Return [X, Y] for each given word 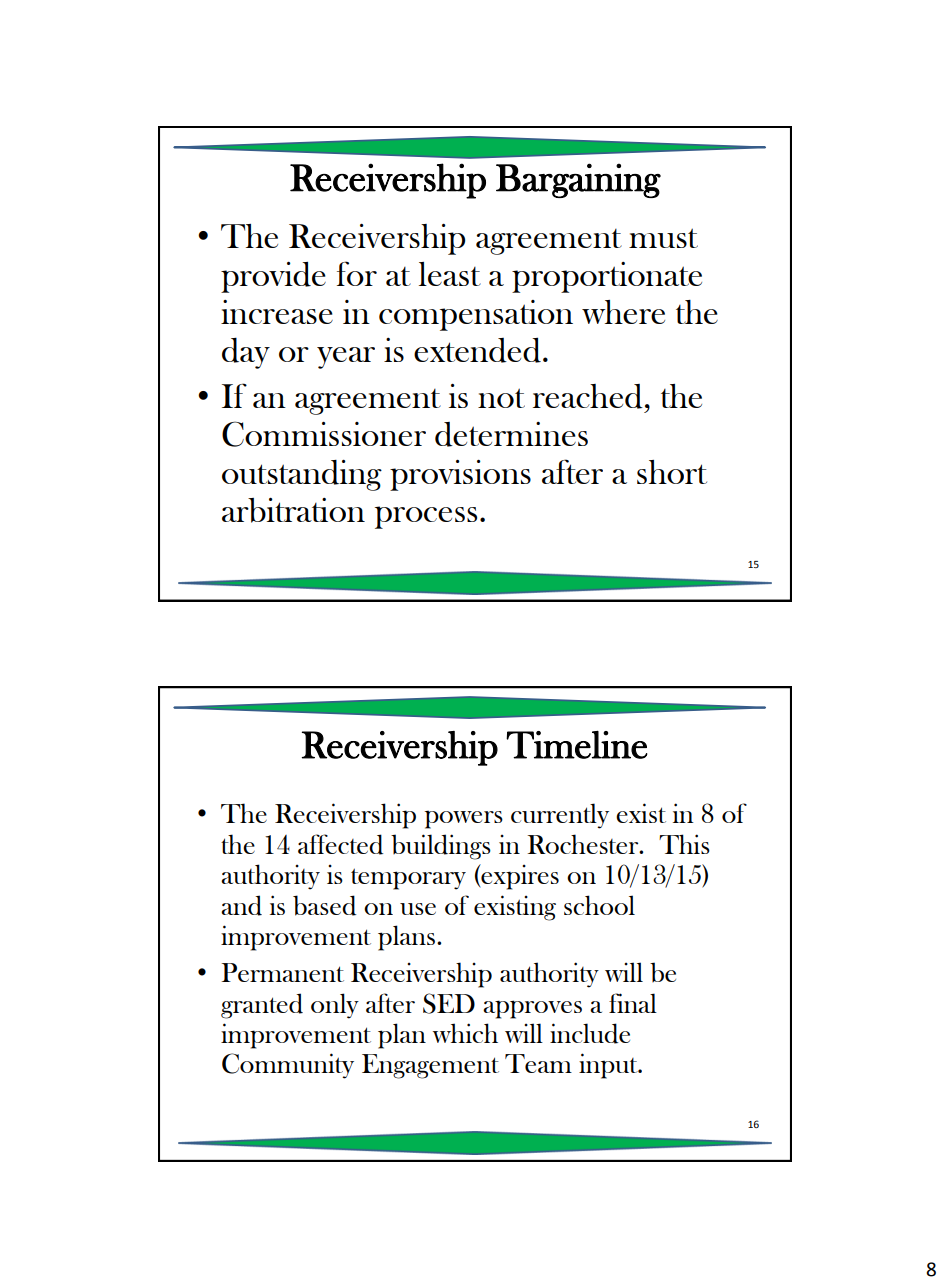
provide [273, 277]
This [684, 844]
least [450, 274]
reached [588, 396]
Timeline [577, 745]
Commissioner [324, 434]
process [426, 517]
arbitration [293, 510]
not [501, 398]
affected [340, 844]
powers [464, 819]
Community [288, 1066]
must [663, 238]
